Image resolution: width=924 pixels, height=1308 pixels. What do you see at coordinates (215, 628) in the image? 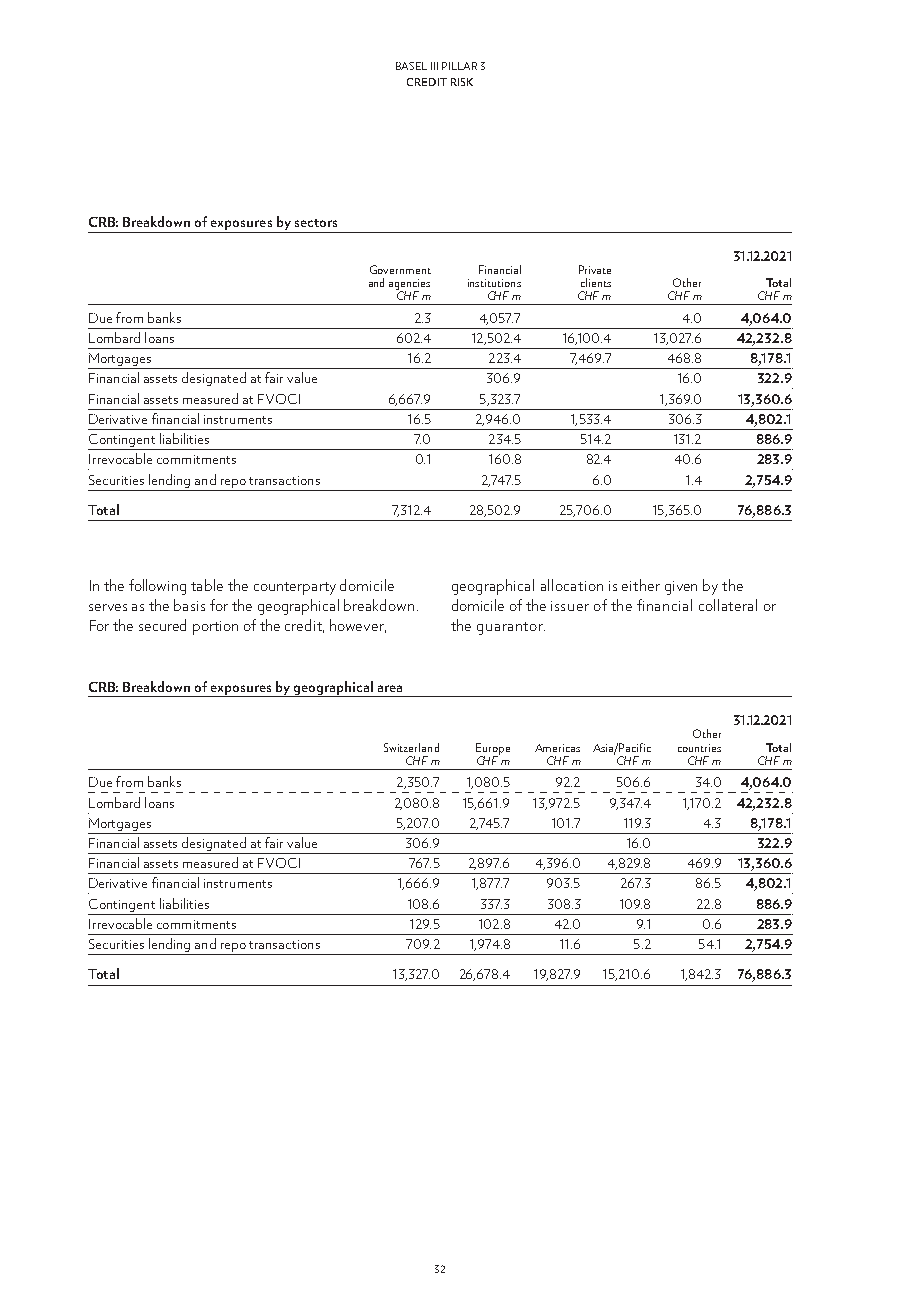
I see `portion` at bounding box center [215, 628].
